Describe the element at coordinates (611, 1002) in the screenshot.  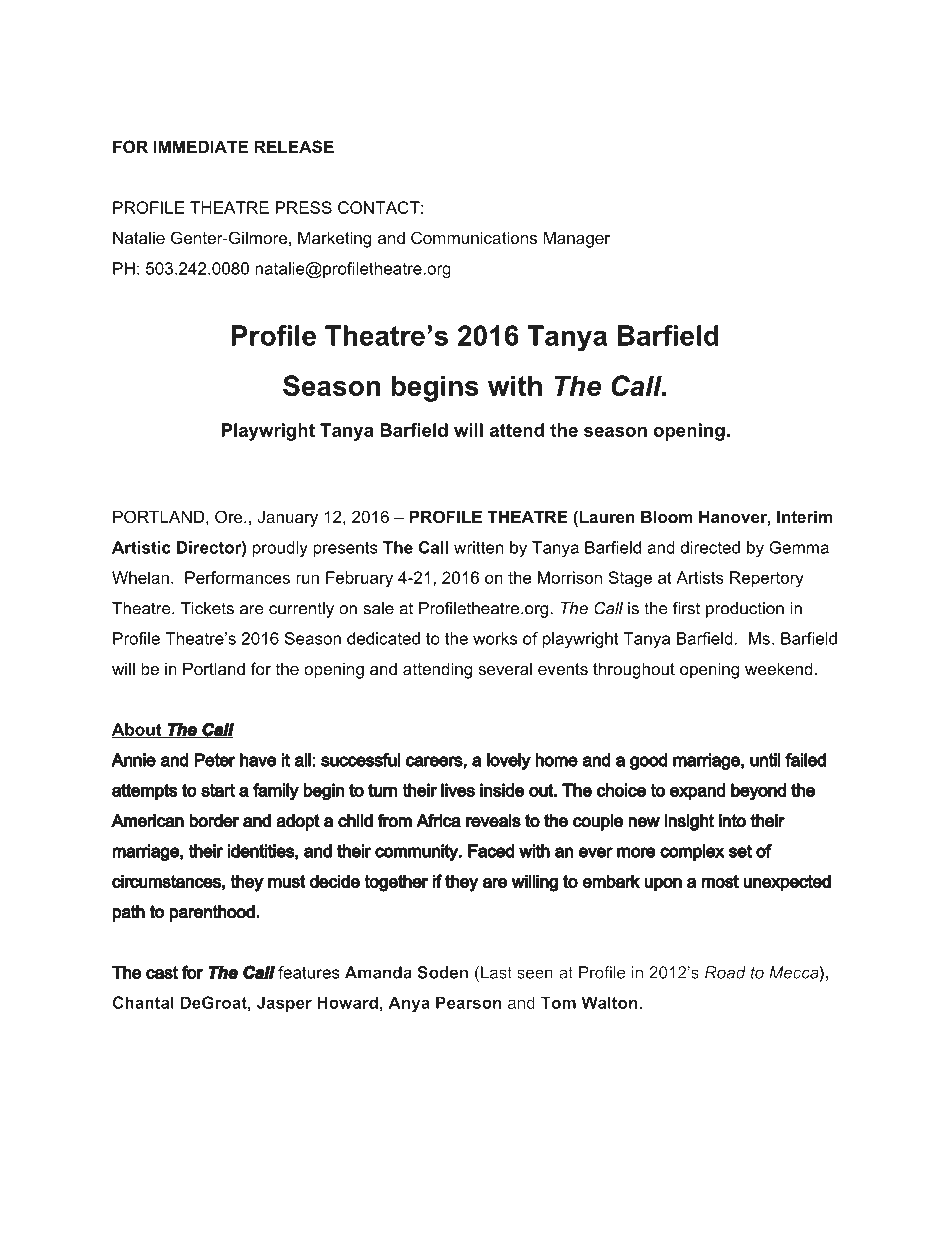
I see `Walton` at that location.
